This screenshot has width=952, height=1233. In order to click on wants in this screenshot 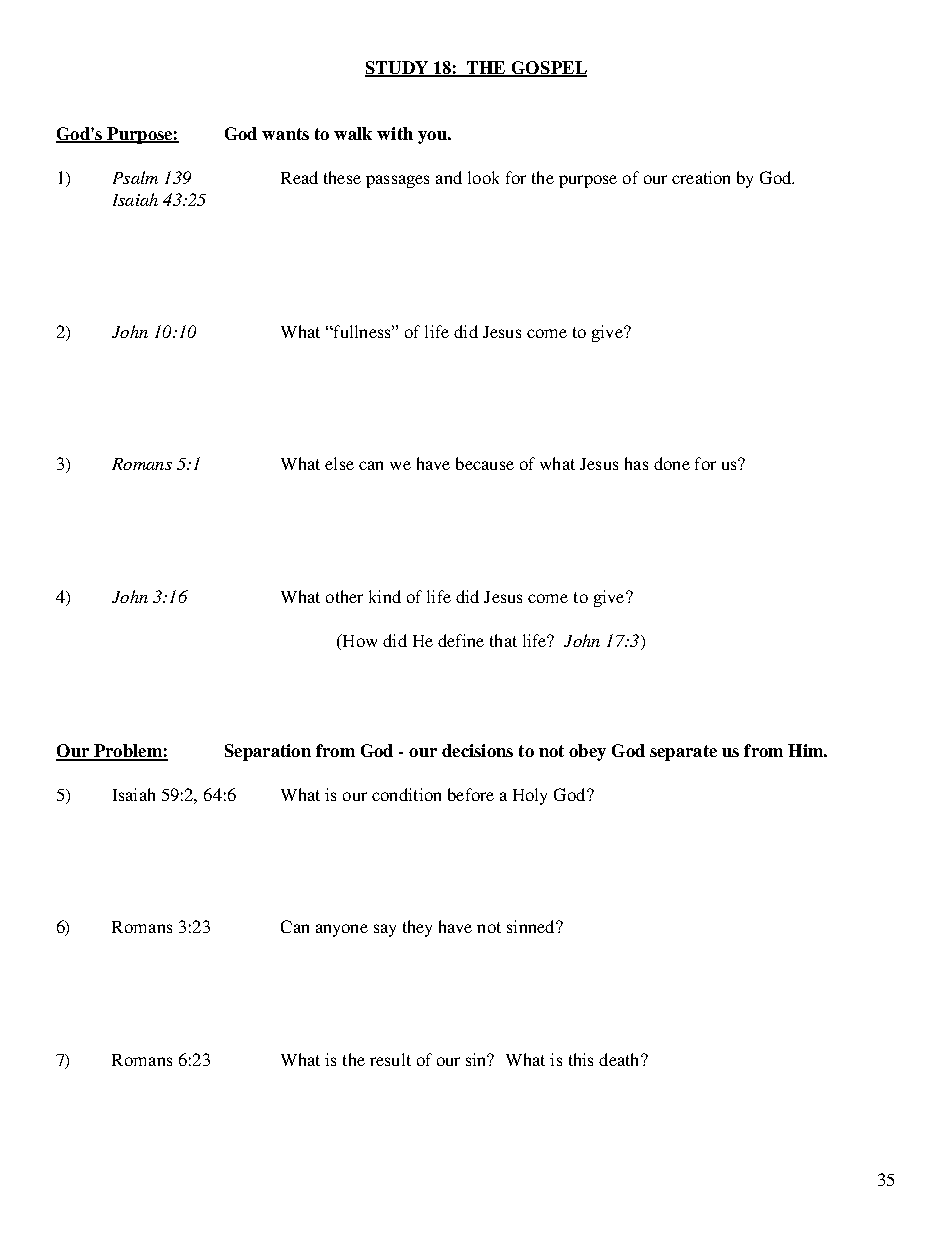, I will do `click(285, 134)`.
